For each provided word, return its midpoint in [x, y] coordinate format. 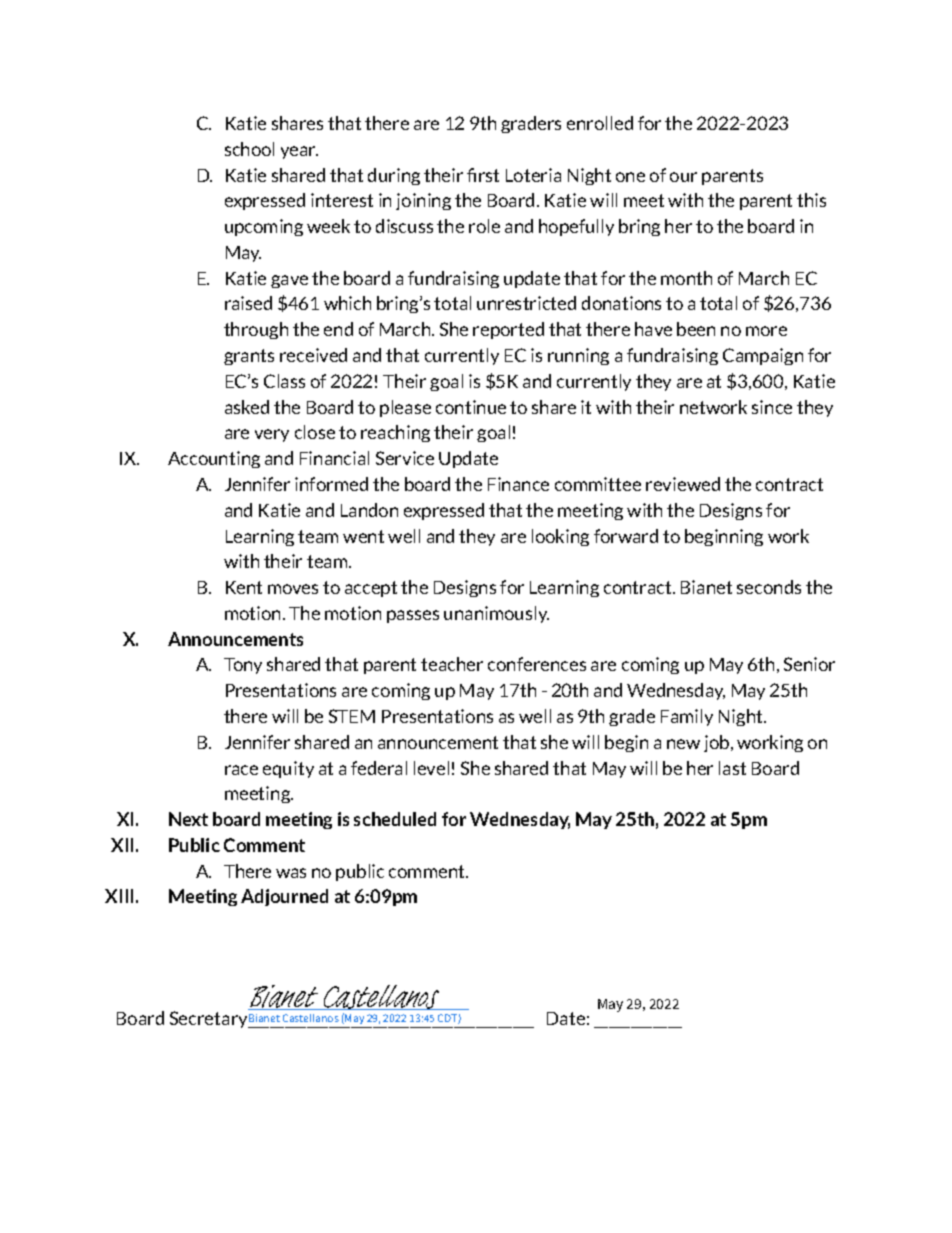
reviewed [683, 484]
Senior [809, 664]
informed [331, 484]
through [256, 330]
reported [508, 330]
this [811, 200]
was [291, 873]
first [483, 175]
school [249, 149]
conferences [537, 664]
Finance [518, 484]
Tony [243, 666]
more [766, 331]
